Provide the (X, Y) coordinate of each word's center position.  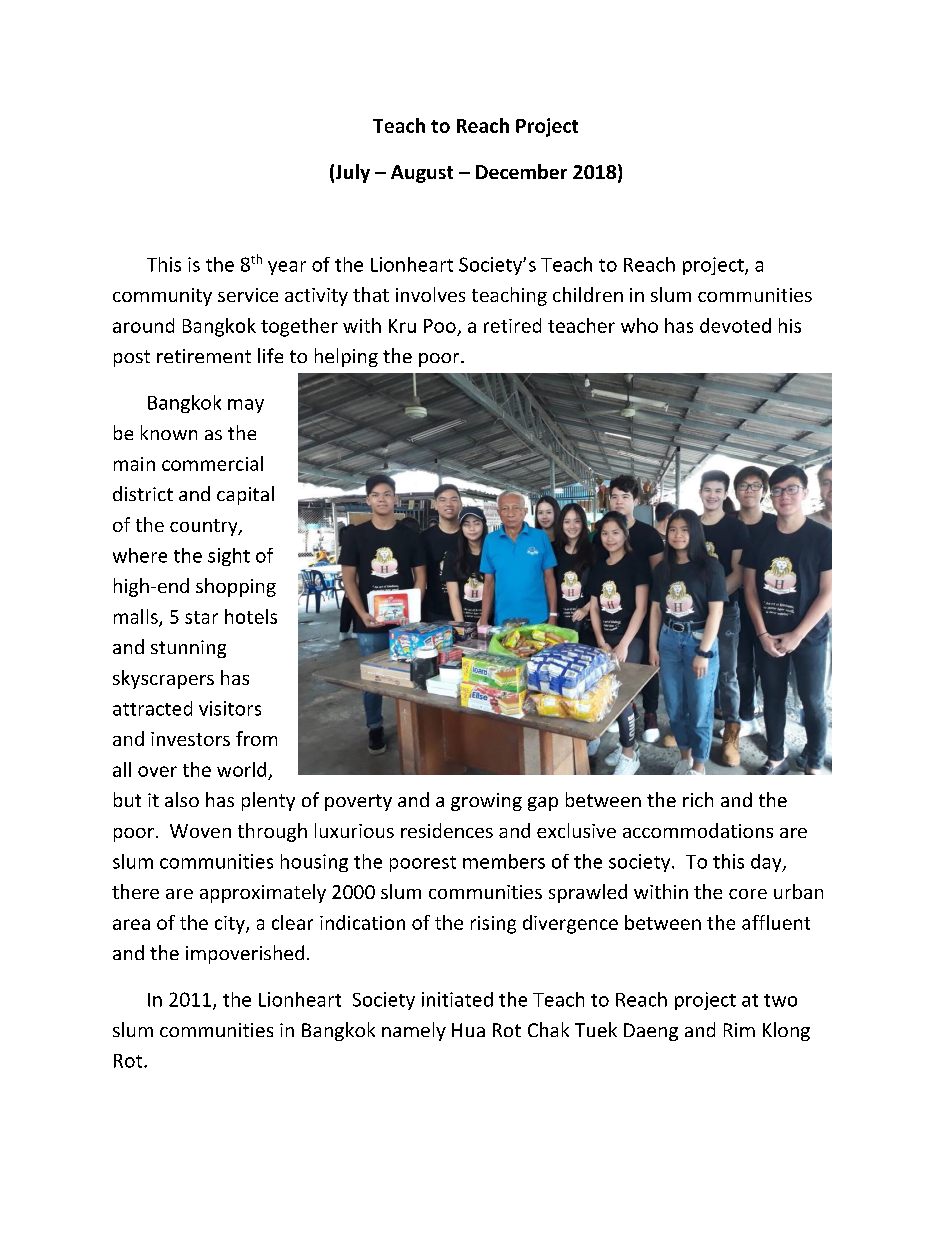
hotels (251, 616)
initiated (457, 999)
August (422, 174)
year (287, 268)
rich (698, 799)
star (201, 617)
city (231, 925)
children (588, 294)
